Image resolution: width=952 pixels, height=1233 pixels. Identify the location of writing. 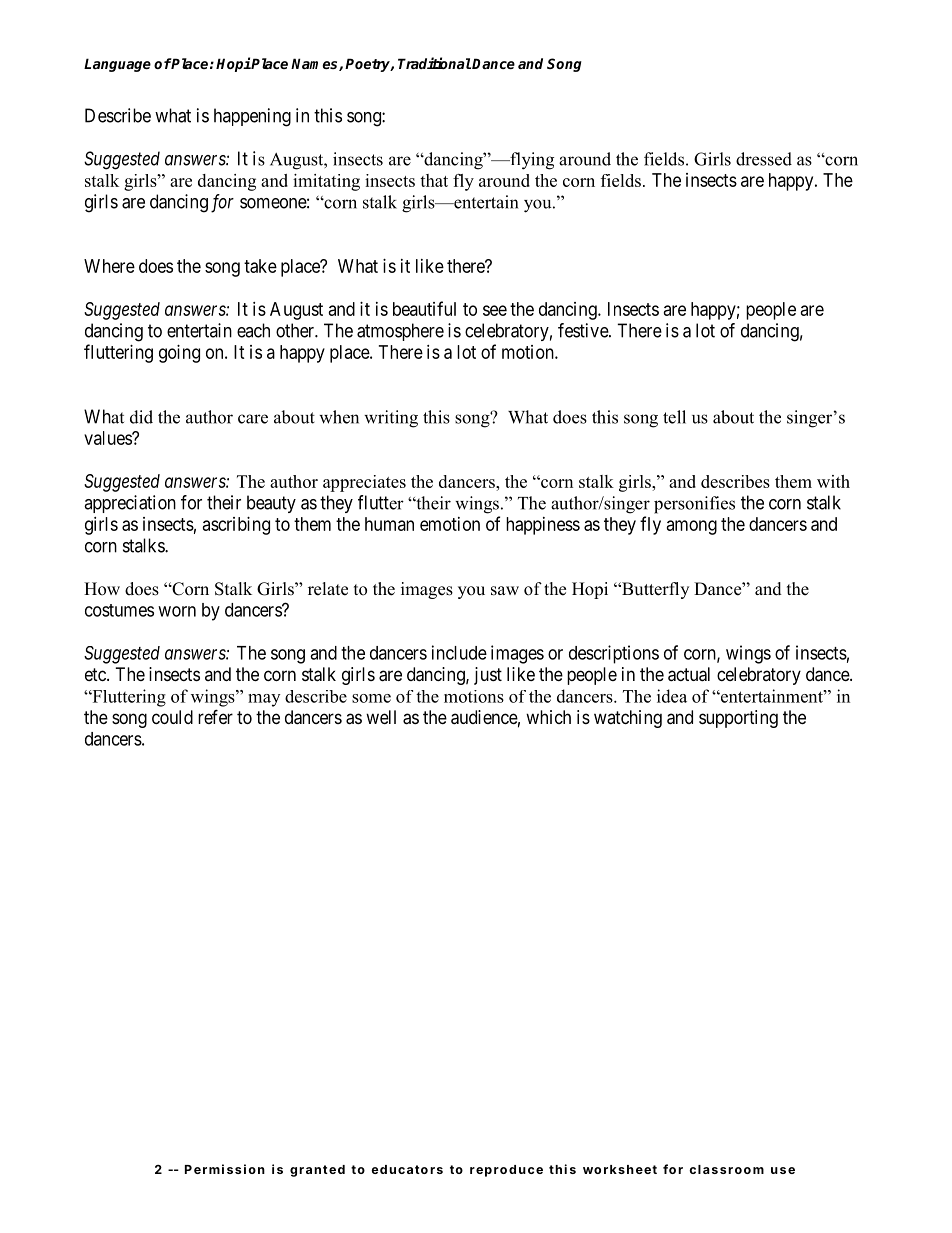
(391, 419).
